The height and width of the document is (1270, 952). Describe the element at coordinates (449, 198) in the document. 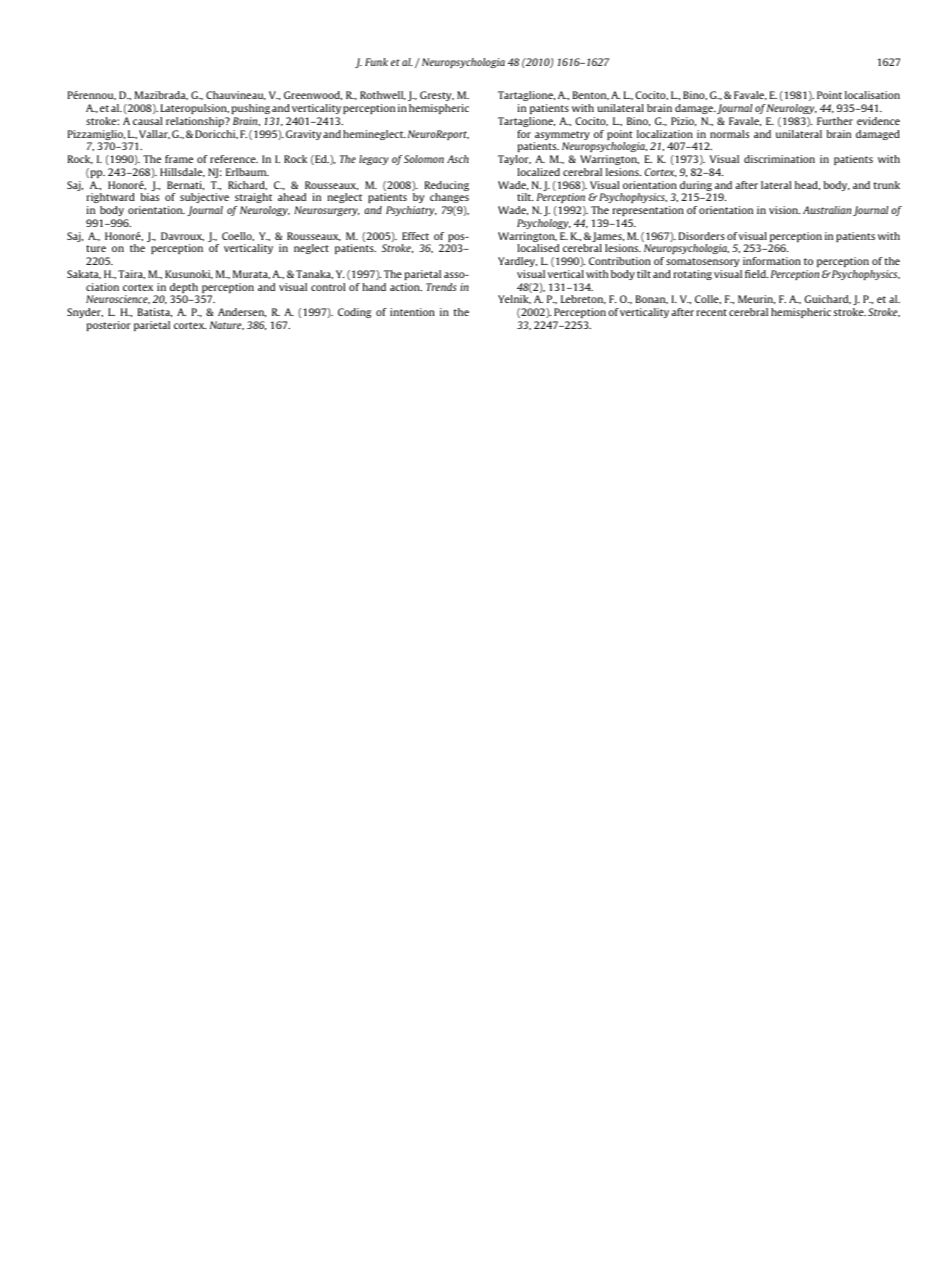

I see `changes` at that location.
